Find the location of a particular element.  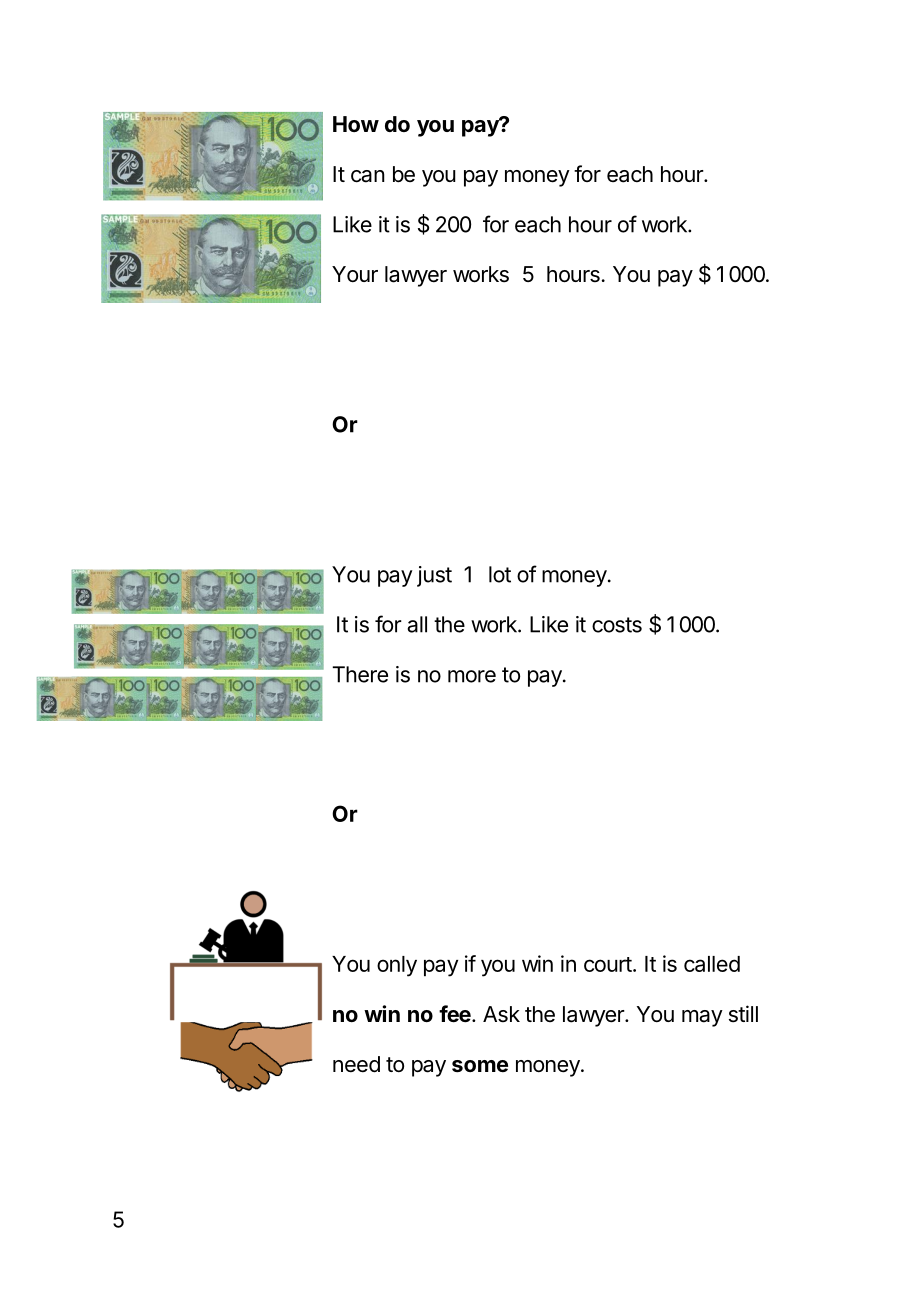

costs is located at coordinates (617, 625).
